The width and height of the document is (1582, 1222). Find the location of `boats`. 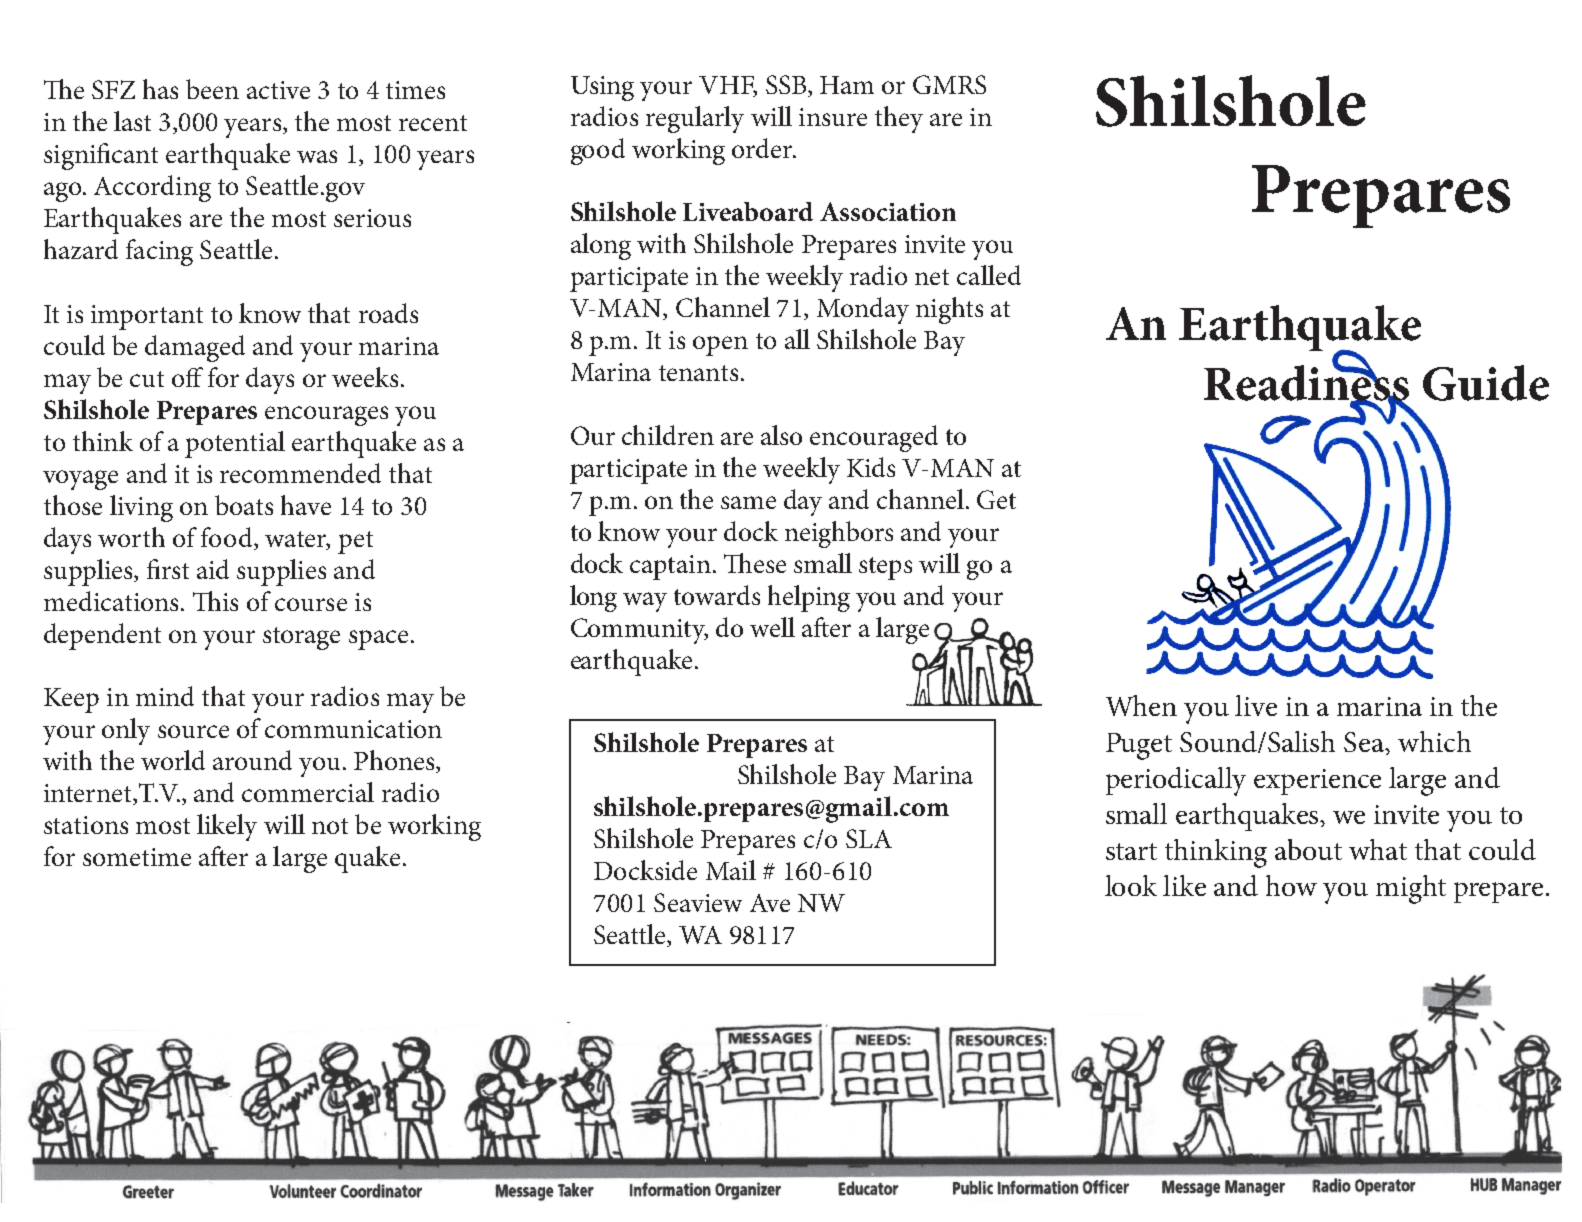

boats is located at coordinates (244, 505).
